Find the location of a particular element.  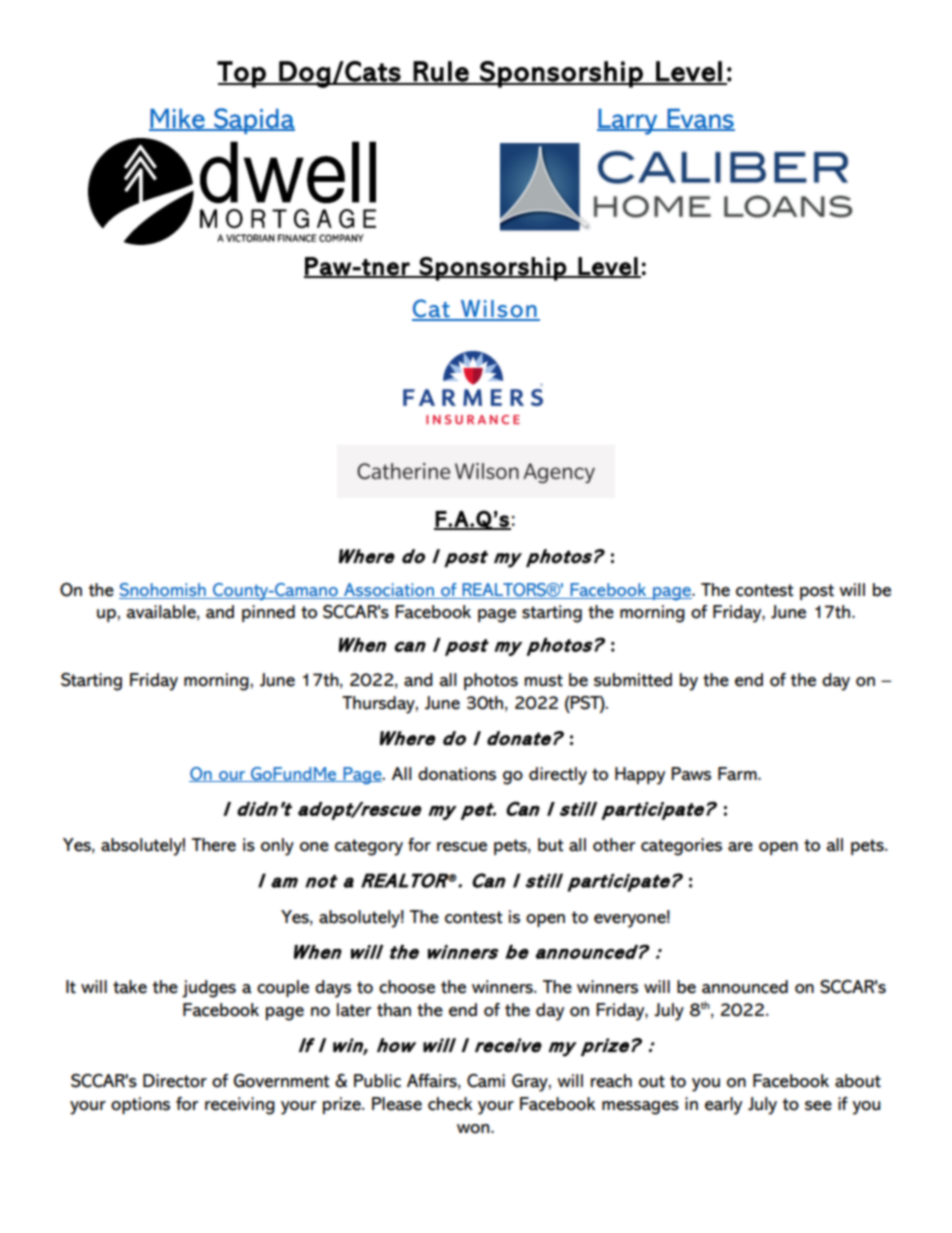

are is located at coordinates (740, 847).
